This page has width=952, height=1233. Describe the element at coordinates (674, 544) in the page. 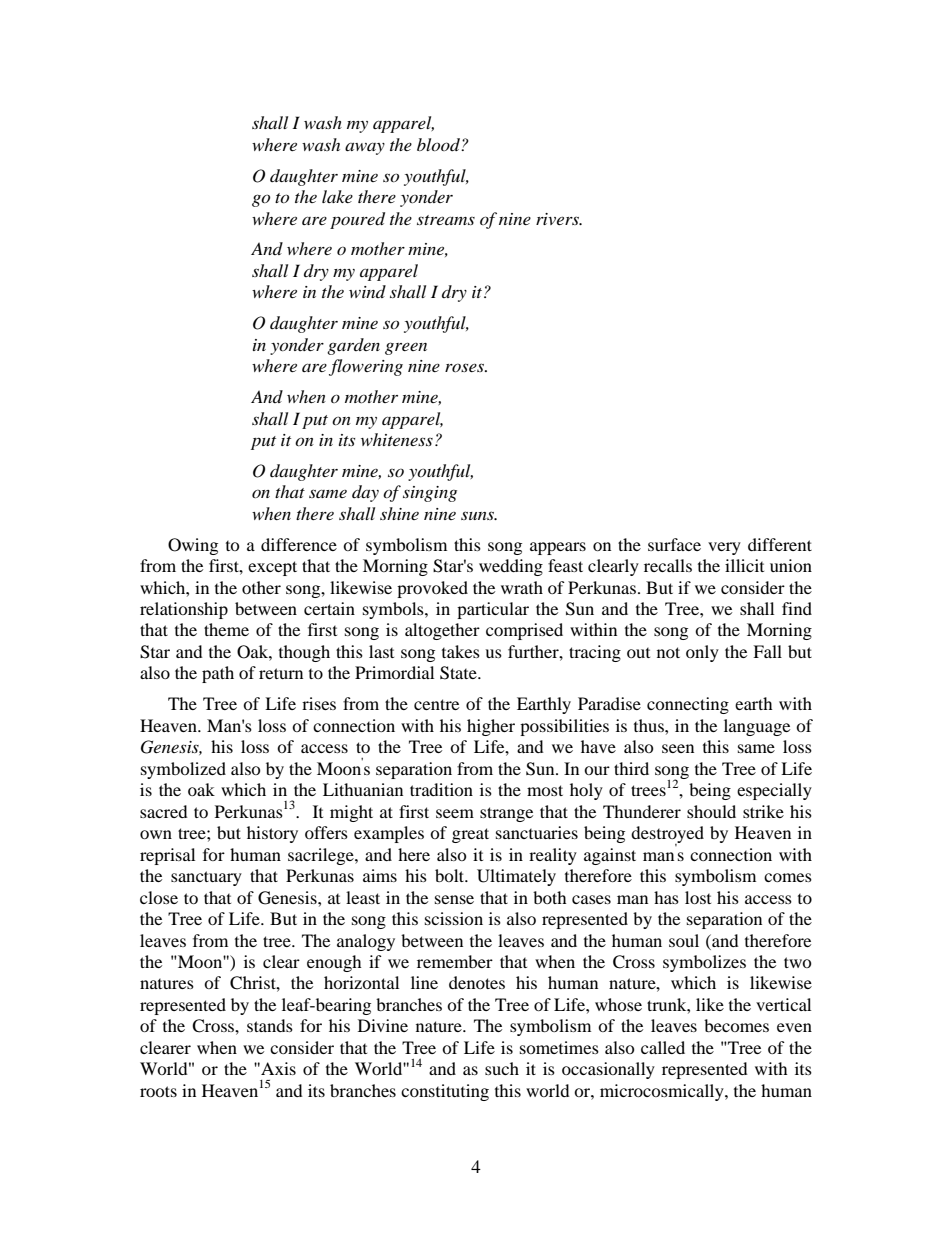

I see `surface` at that location.
